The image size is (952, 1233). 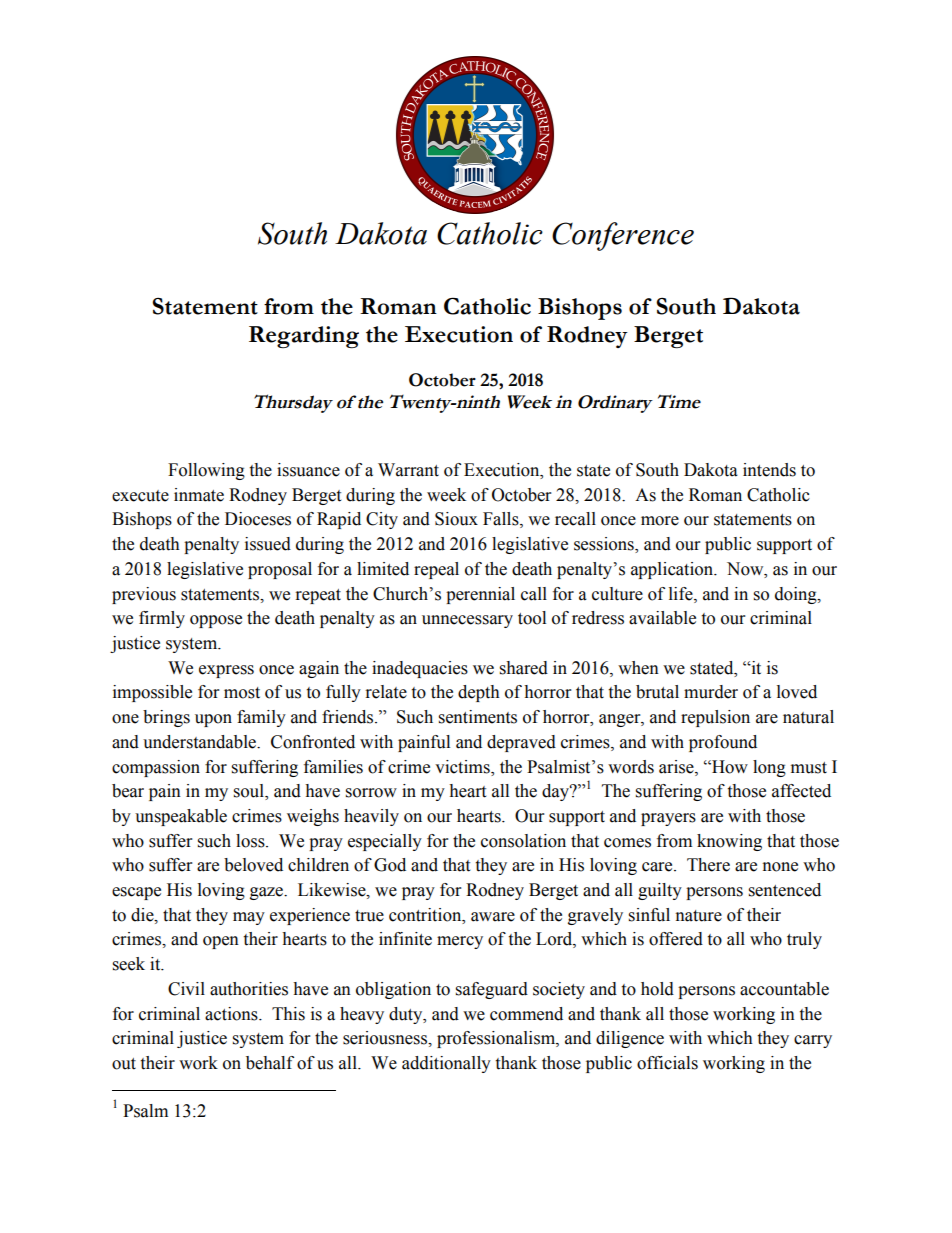 I want to click on knowing, so click(x=729, y=842).
